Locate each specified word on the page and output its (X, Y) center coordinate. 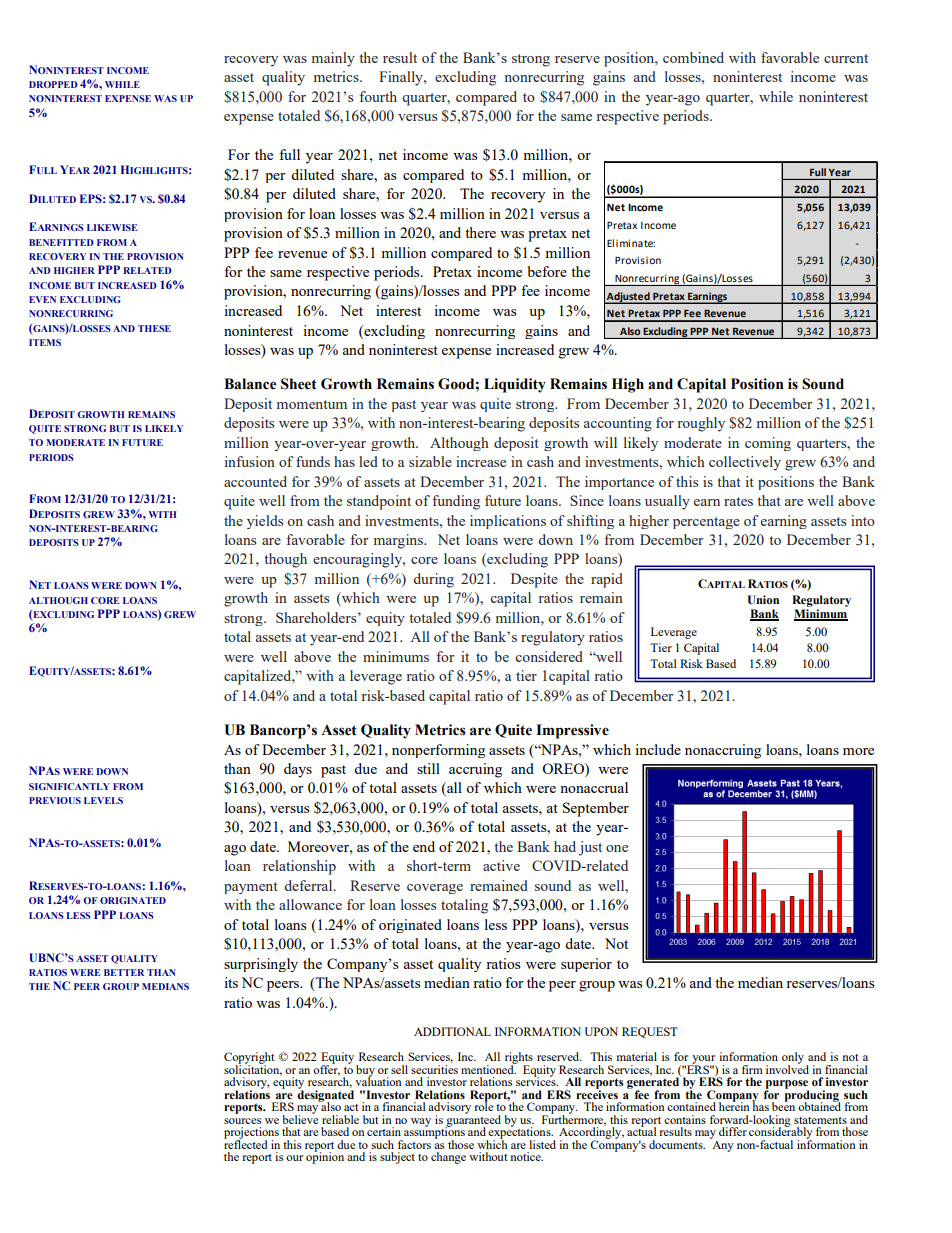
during (433, 580)
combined (693, 57)
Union (763, 600)
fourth (378, 96)
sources (242, 1121)
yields (265, 522)
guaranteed (473, 1121)
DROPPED (53, 84)
